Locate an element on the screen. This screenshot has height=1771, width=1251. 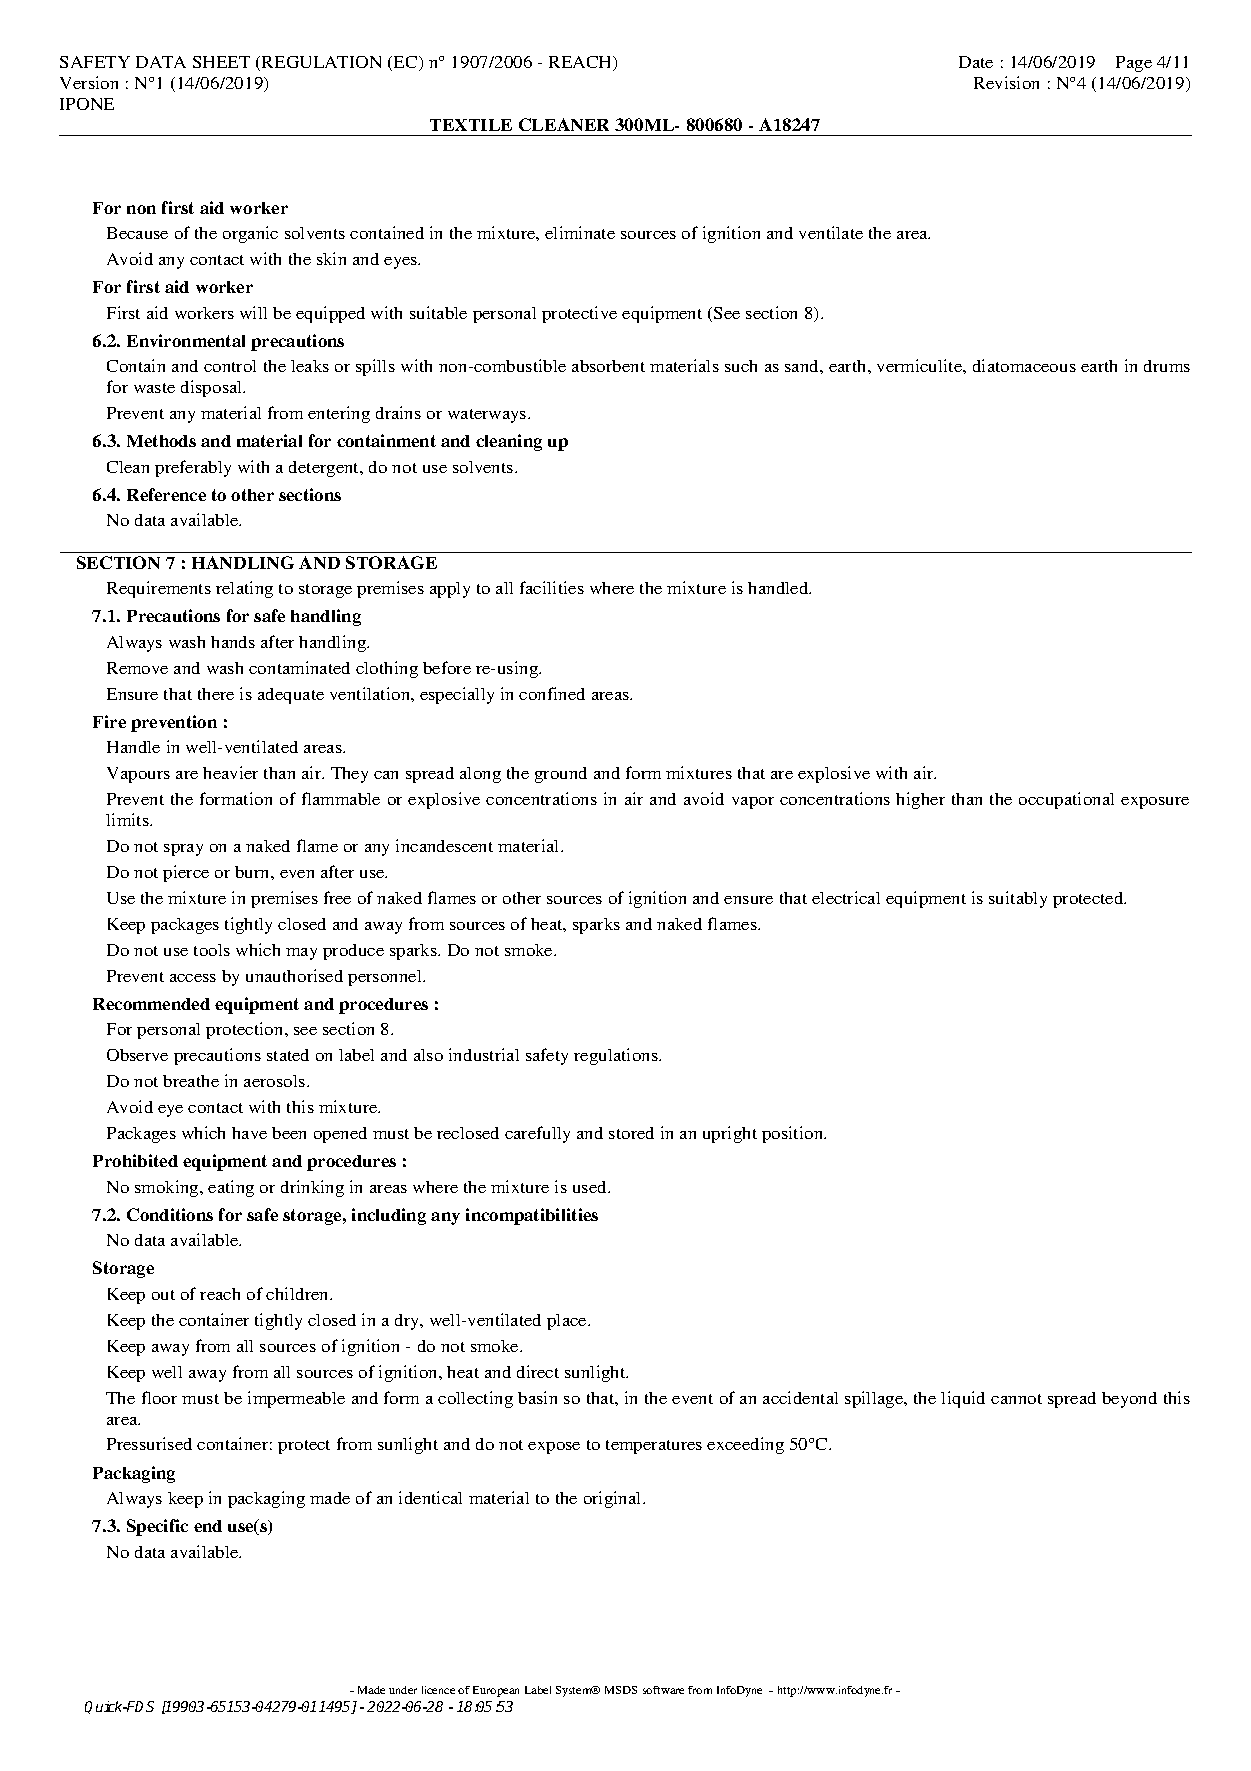
suitably is located at coordinates (1018, 899).
